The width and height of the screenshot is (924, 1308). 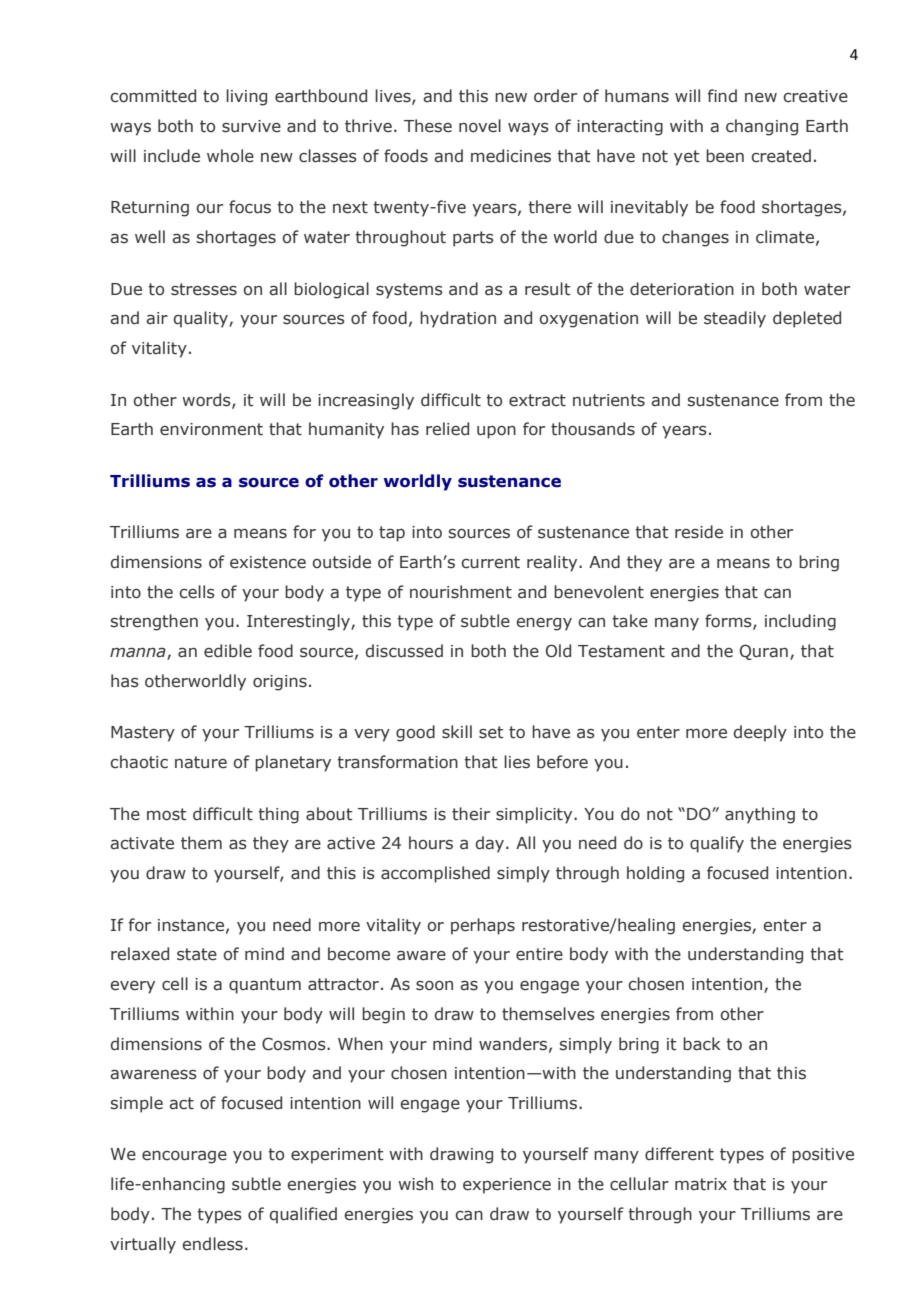 What do you see at coordinates (207, 400) in the screenshot?
I see `words` at bounding box center [207, 400].
